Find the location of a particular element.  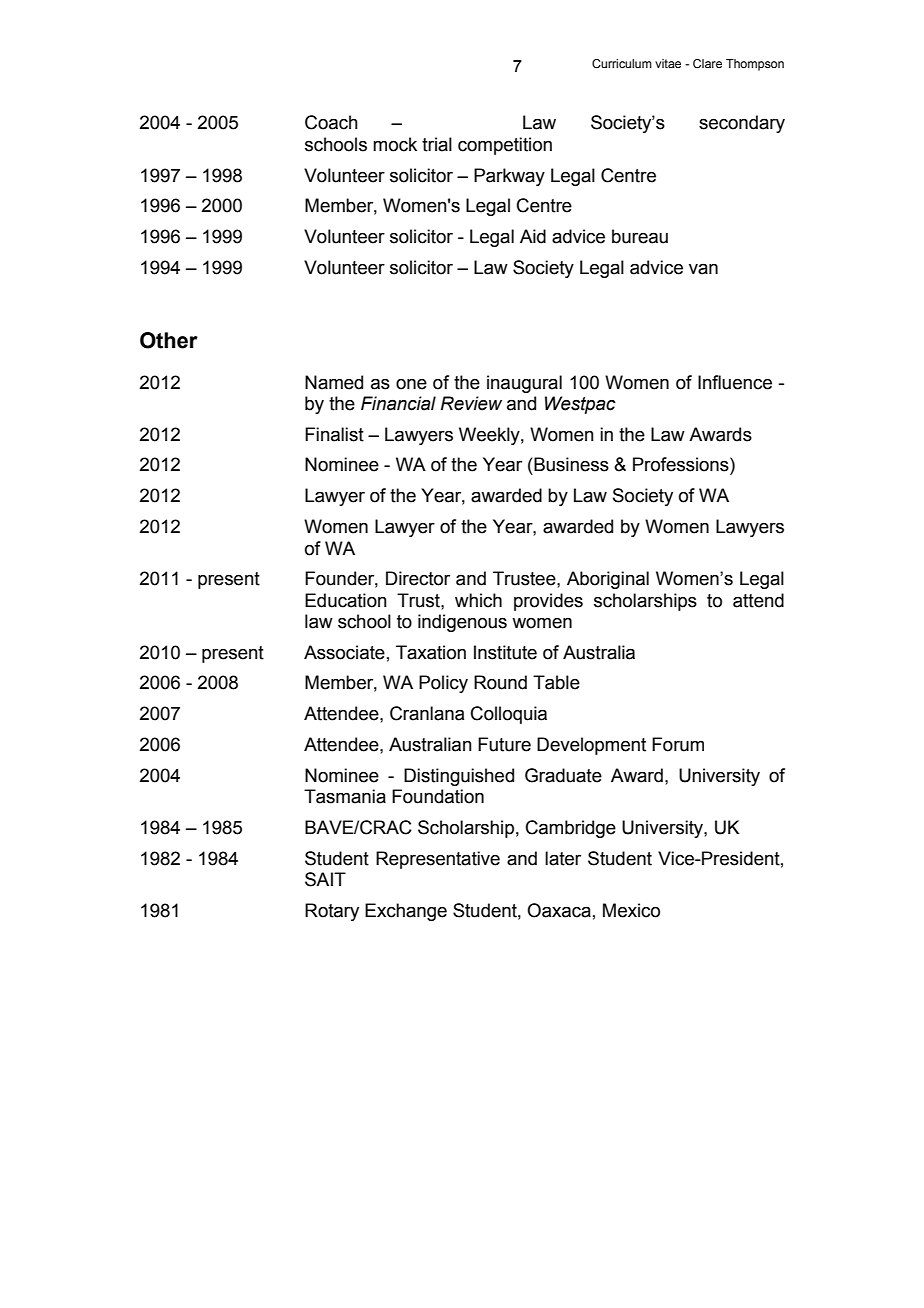

Forum is located at coordinates (678, 744).
